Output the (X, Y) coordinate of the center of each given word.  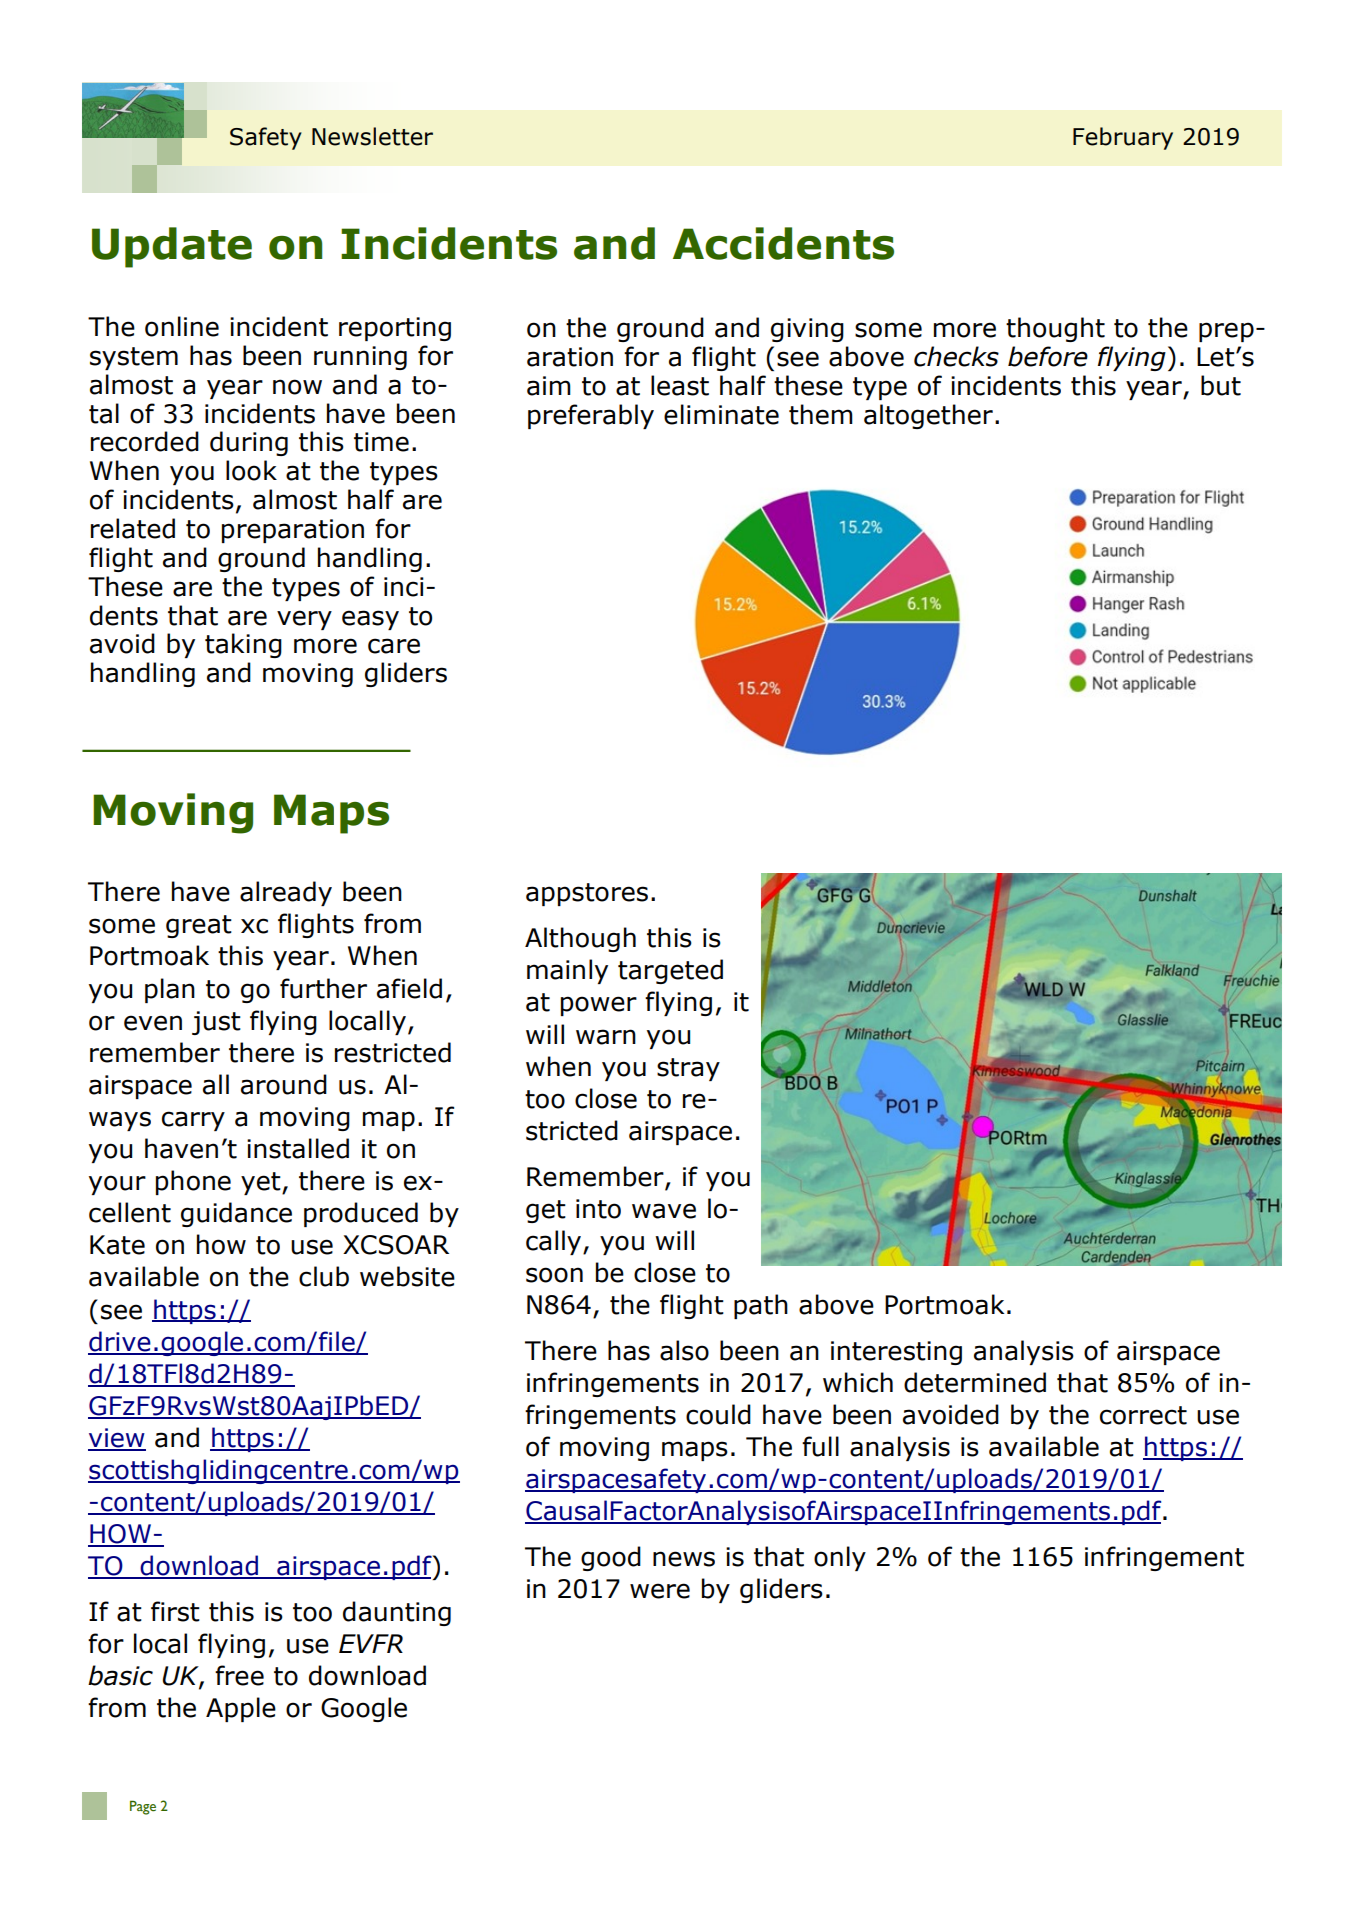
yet (262, 1183)
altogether (928, 416)
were (660, 1591)
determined (975, 1382)
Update (172, 247)
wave (664, 1211)
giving (807, 330)
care (394, 646)
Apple (241, 1709)
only (840, 1558)
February (1123, 138)
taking (243, 645)
